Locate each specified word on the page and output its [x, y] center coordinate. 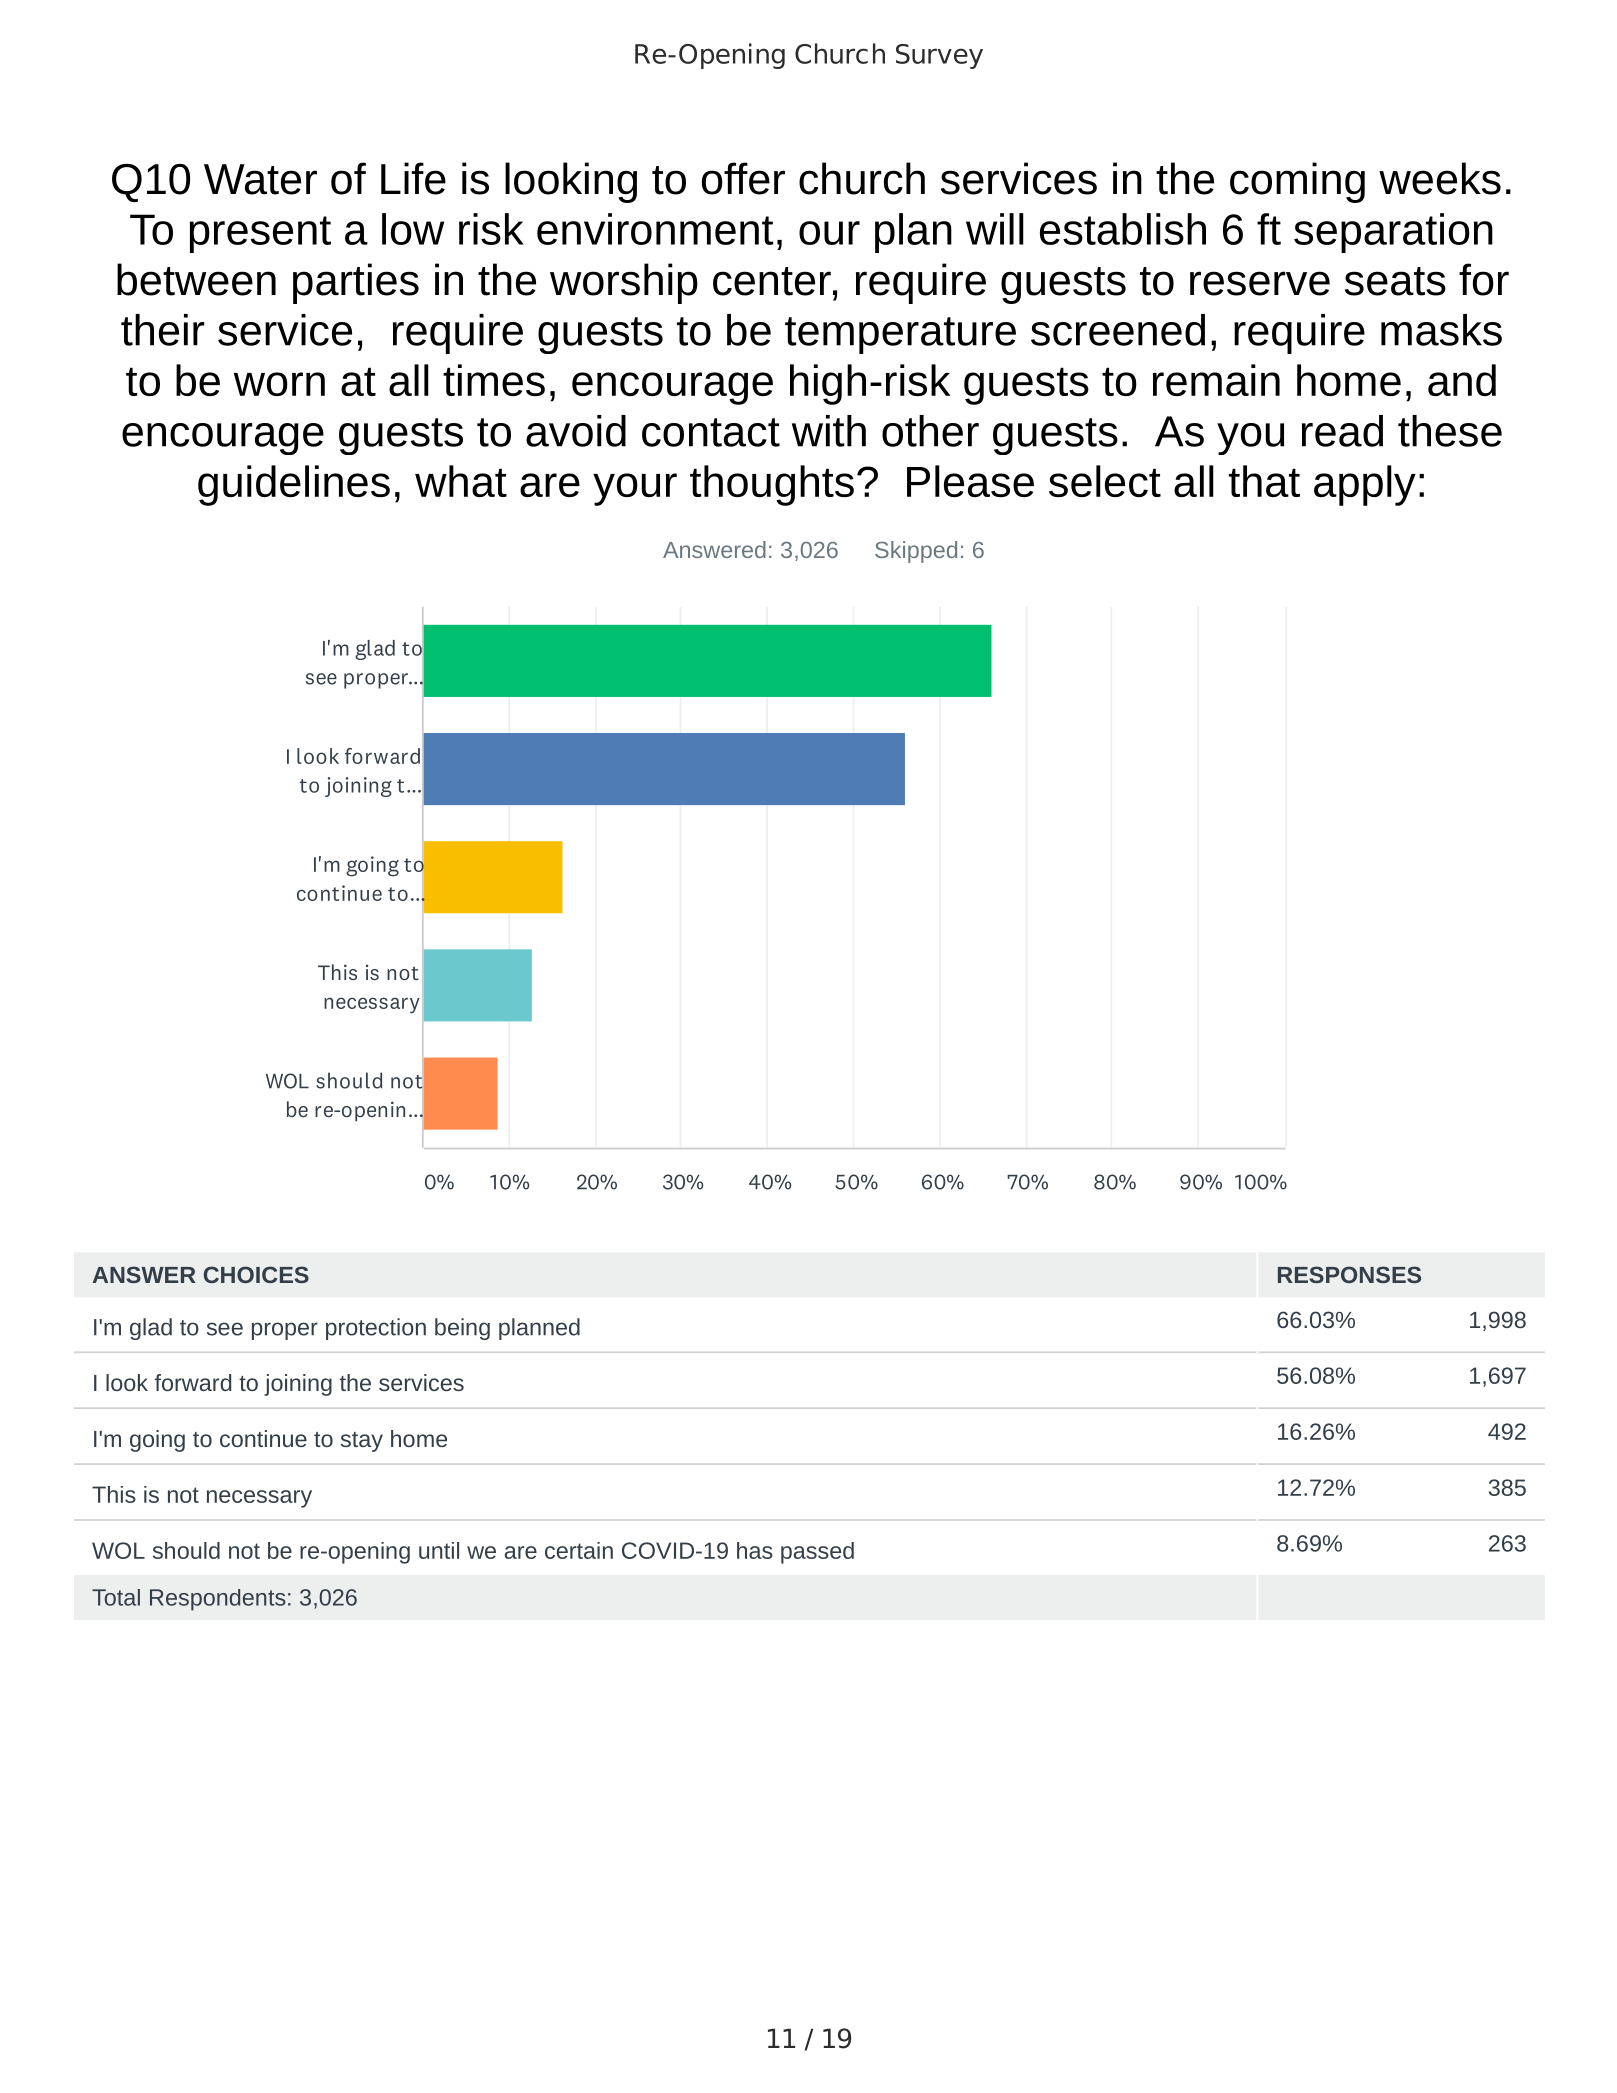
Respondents [218, 1600]
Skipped [916, 552]
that [1264, 481]
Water [260, 179]
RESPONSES [1349, 1274]
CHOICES [256, 1274]
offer [743, 178]
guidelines [294, 485]
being [462, 1329]
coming [1297, 182]
